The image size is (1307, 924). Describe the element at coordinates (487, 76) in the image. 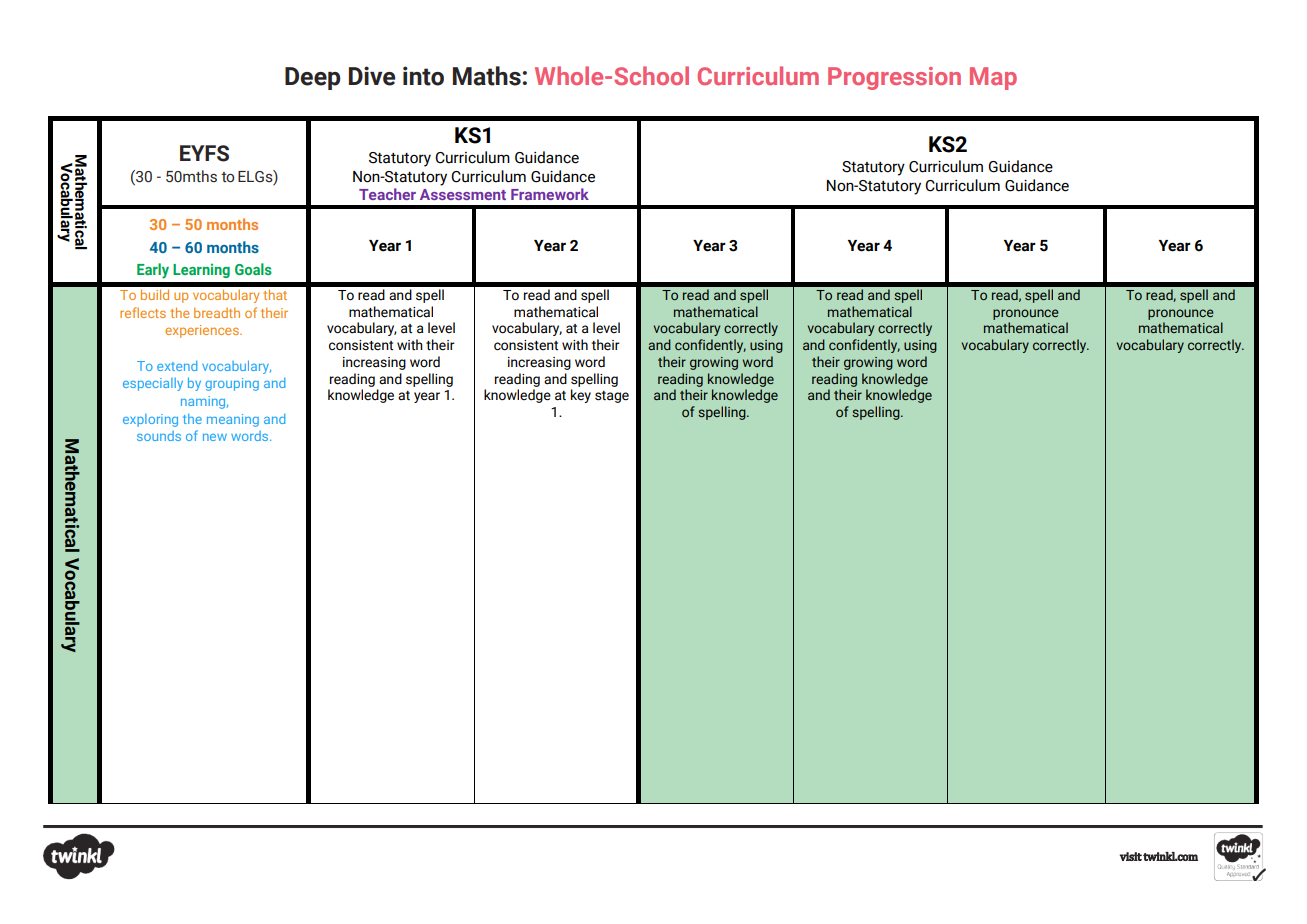

I see `Maths` at that location.
